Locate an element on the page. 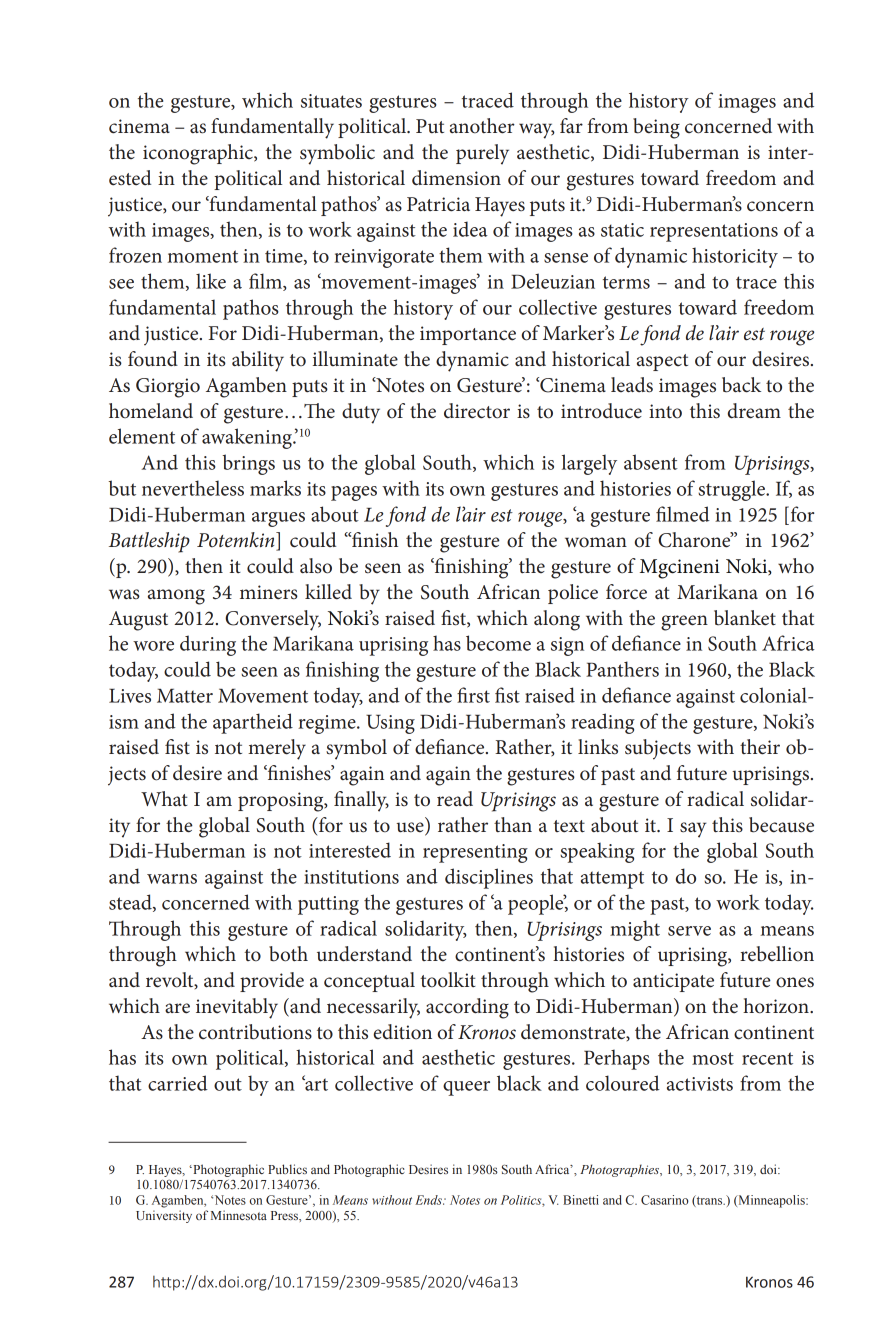 This document has width=896, height=1331. representing is located at coordinates (475, 853).
